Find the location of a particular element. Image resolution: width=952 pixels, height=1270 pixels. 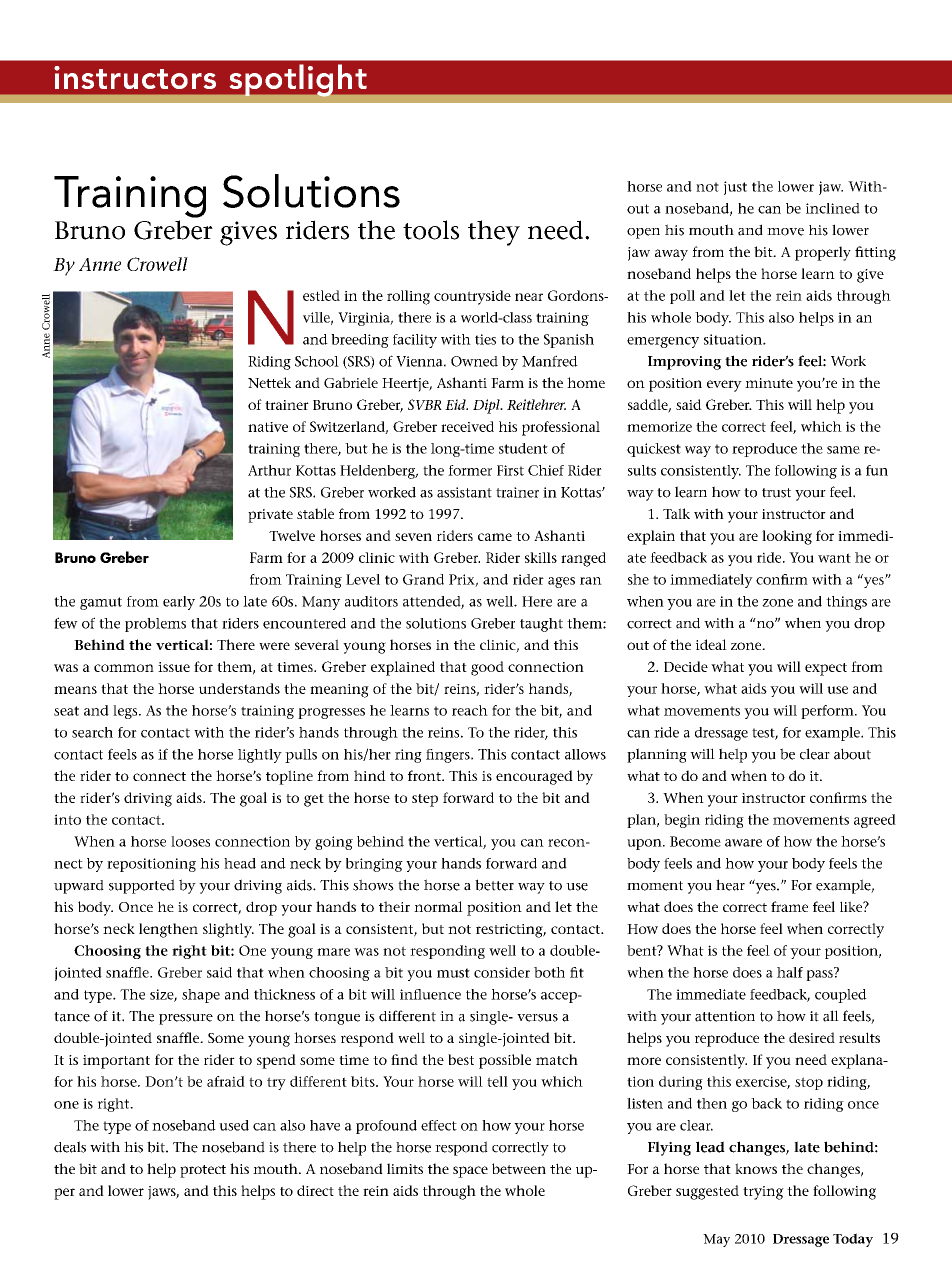

reach is located at coordinates (470, 710).
